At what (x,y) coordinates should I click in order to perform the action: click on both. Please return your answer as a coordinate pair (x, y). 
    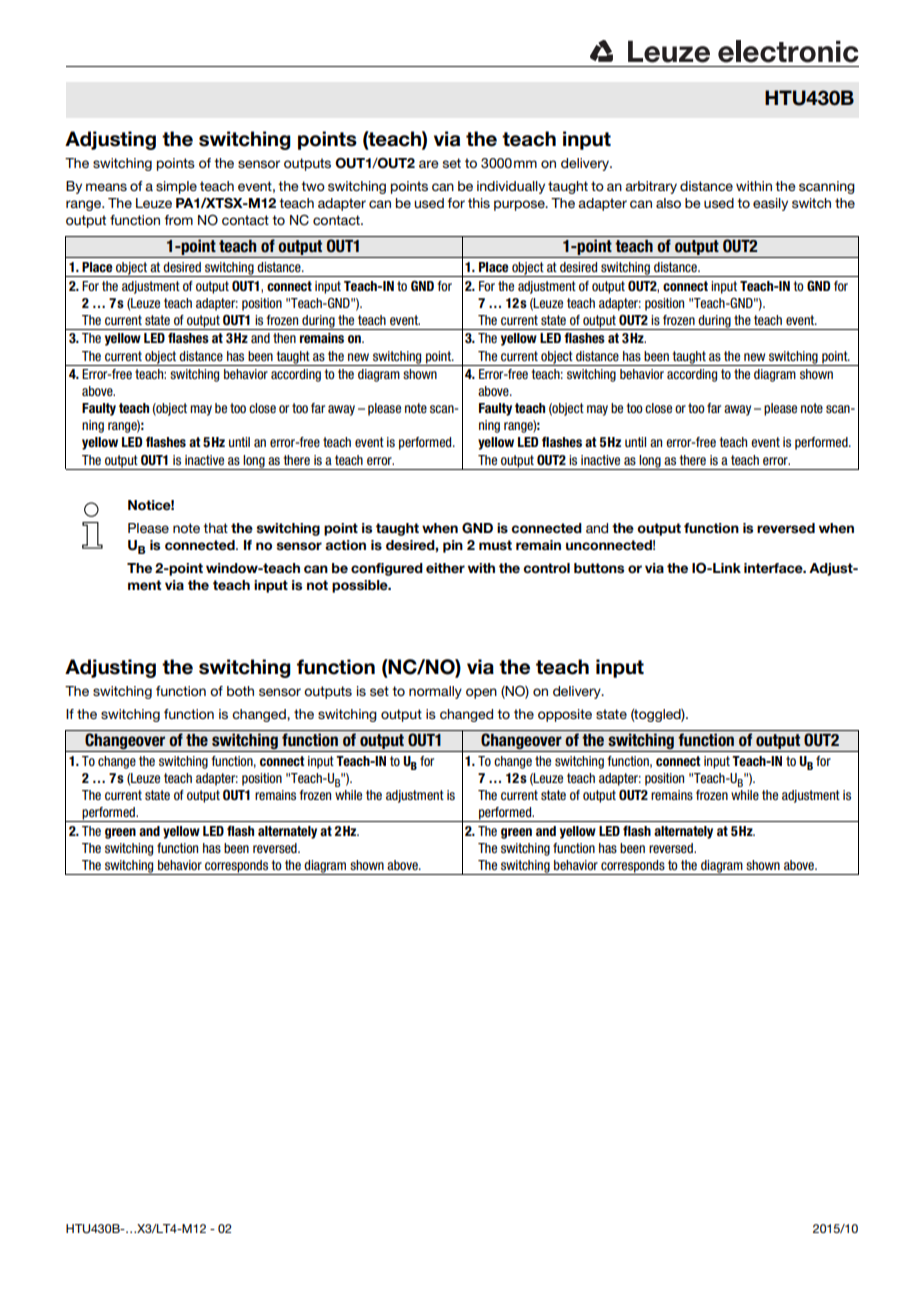
    Looking at the image, I should click on (240, 691).
